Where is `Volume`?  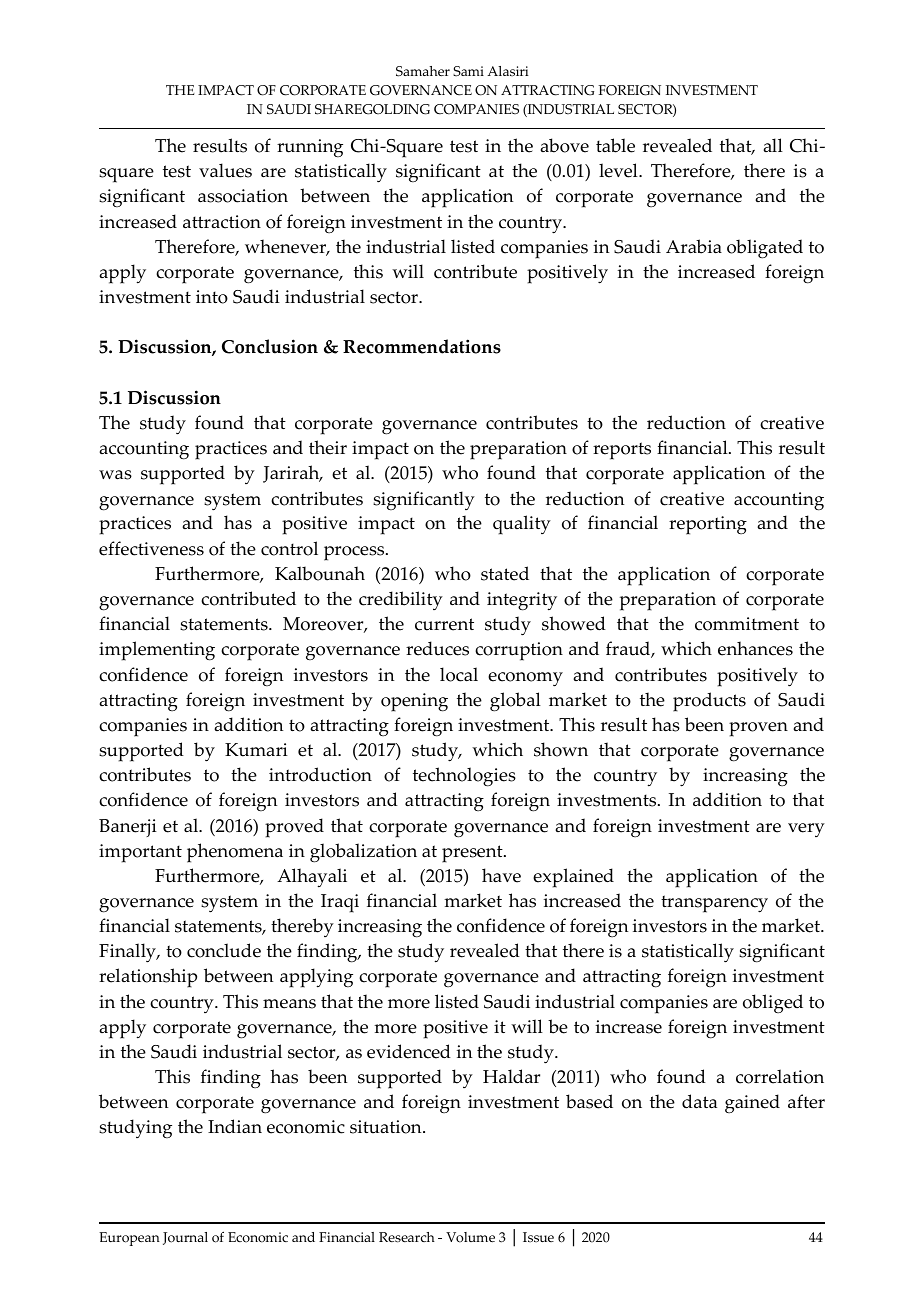
Volume is located at coordinates (470, 1237).
